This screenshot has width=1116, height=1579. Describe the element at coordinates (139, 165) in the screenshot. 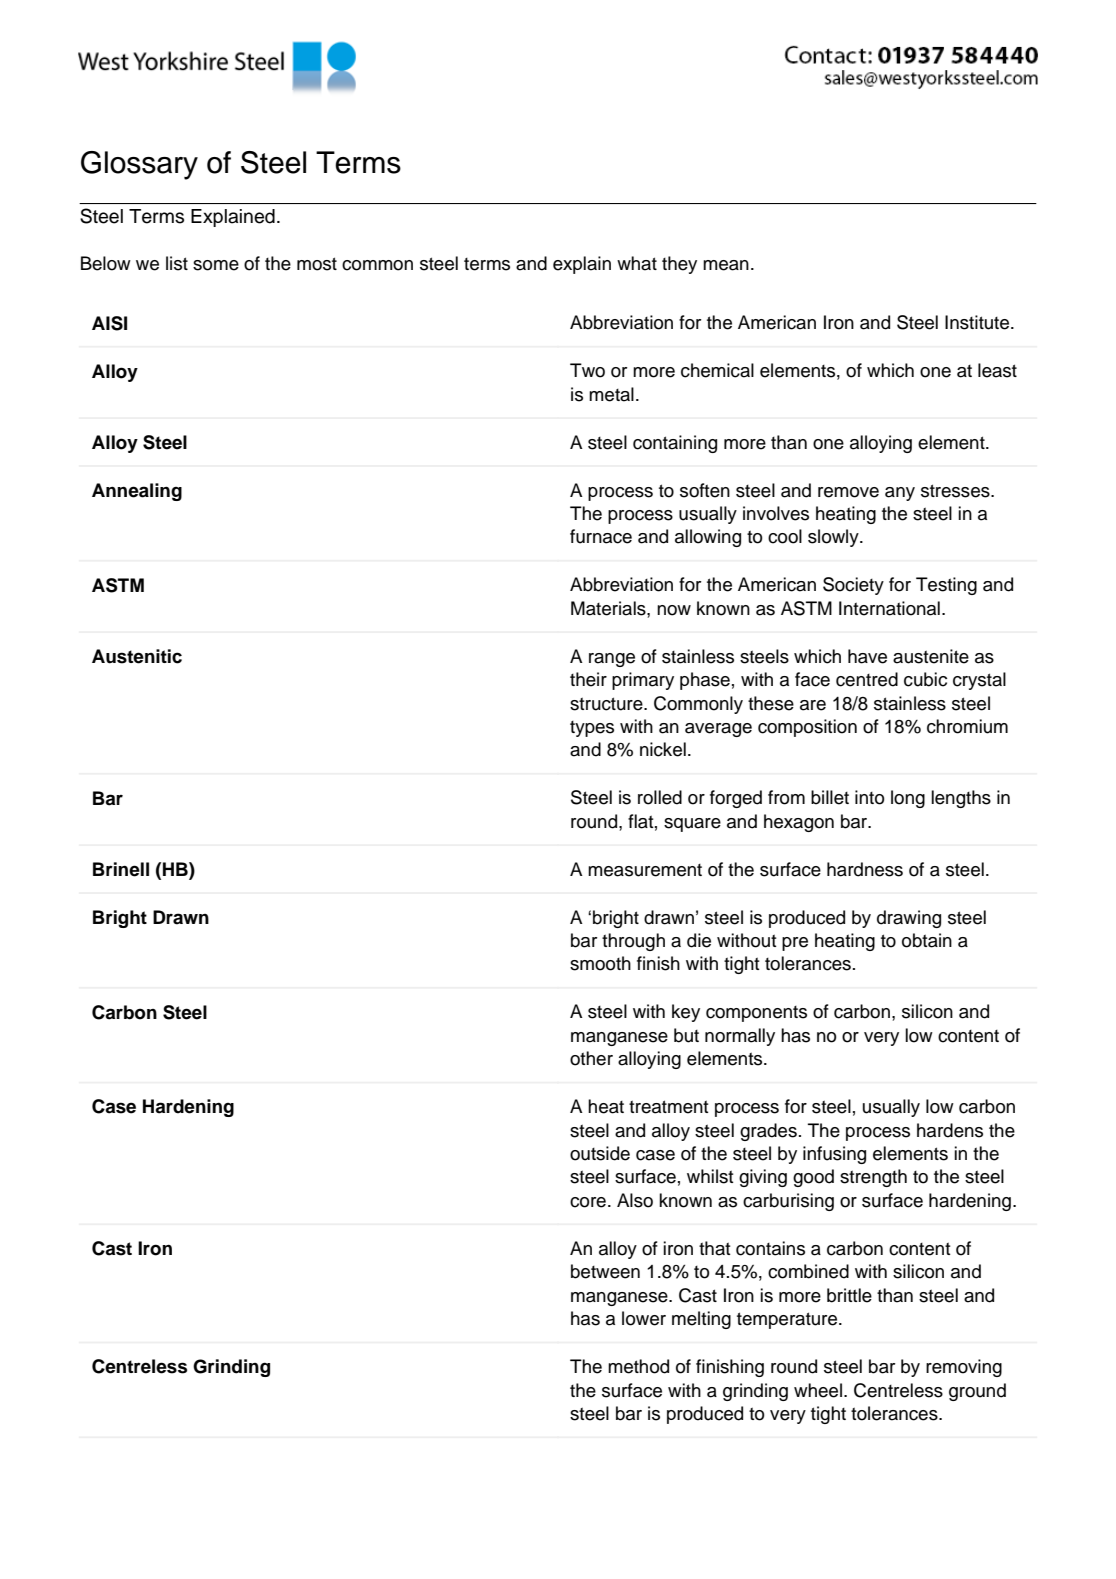

I see `Glossary` at that location.
